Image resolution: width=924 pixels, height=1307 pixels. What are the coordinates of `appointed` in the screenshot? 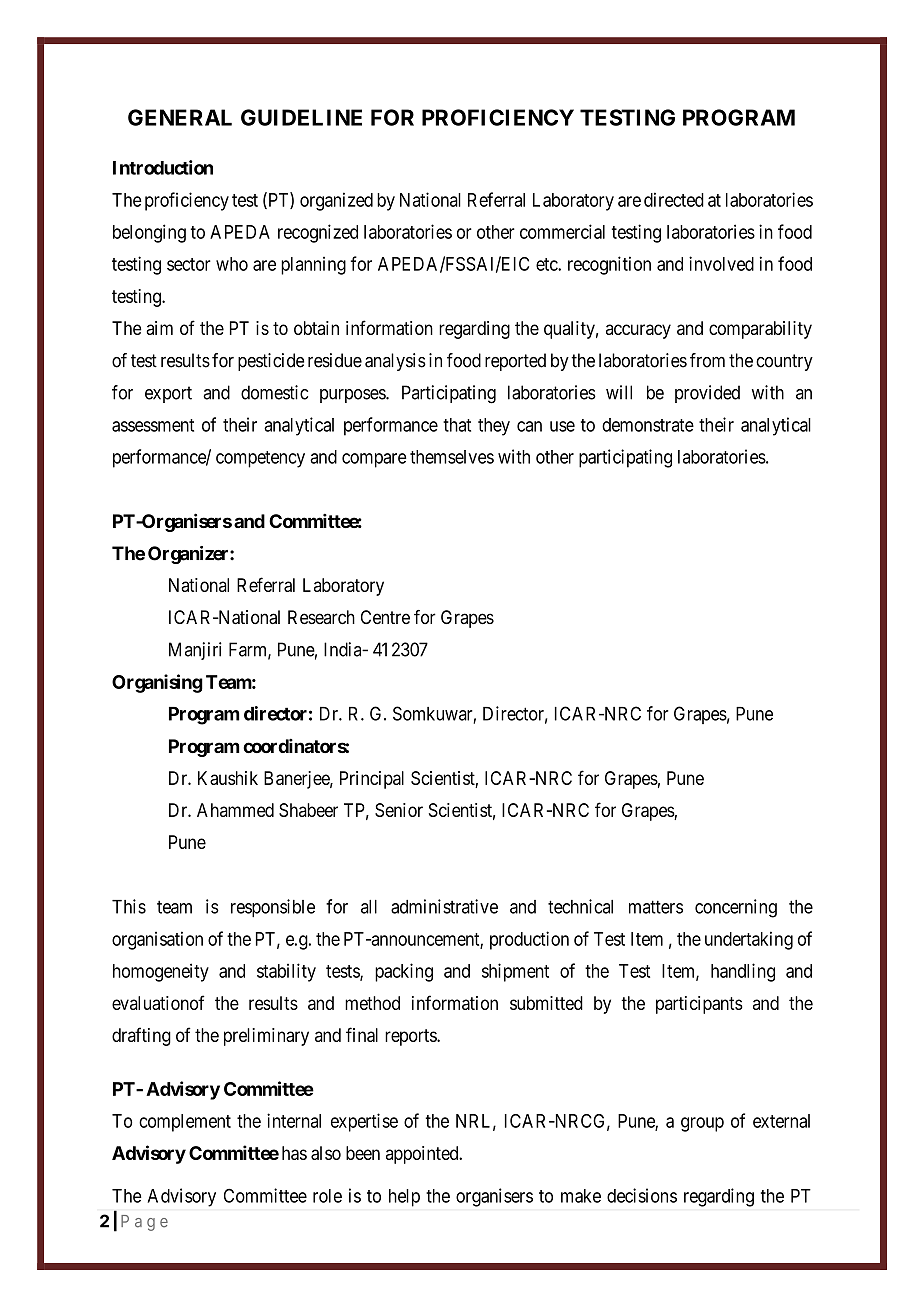 It's located at (423, 1155).
